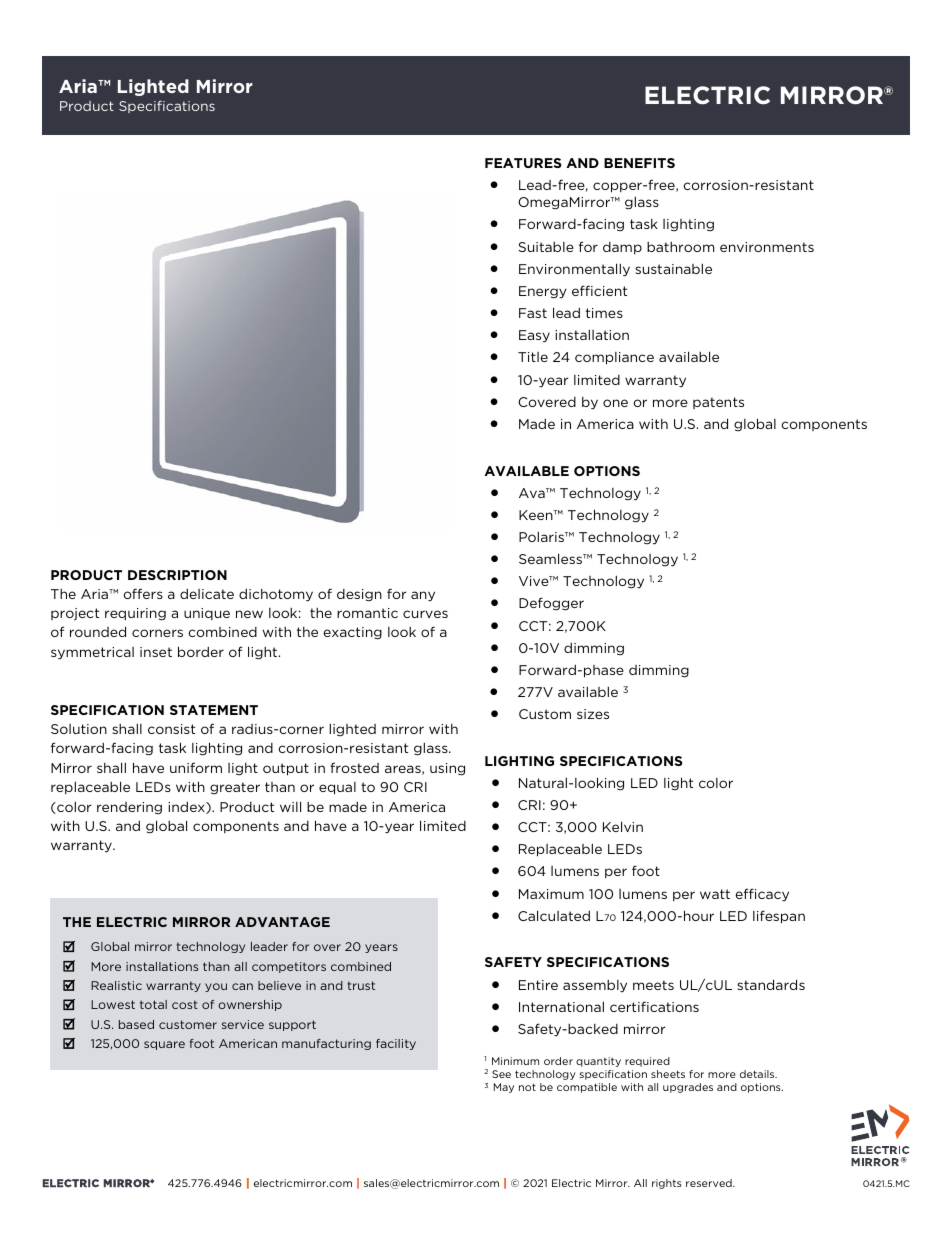 The width and height of the document is (952, 1233). I want to click on Suitable, so click(546, 247).
